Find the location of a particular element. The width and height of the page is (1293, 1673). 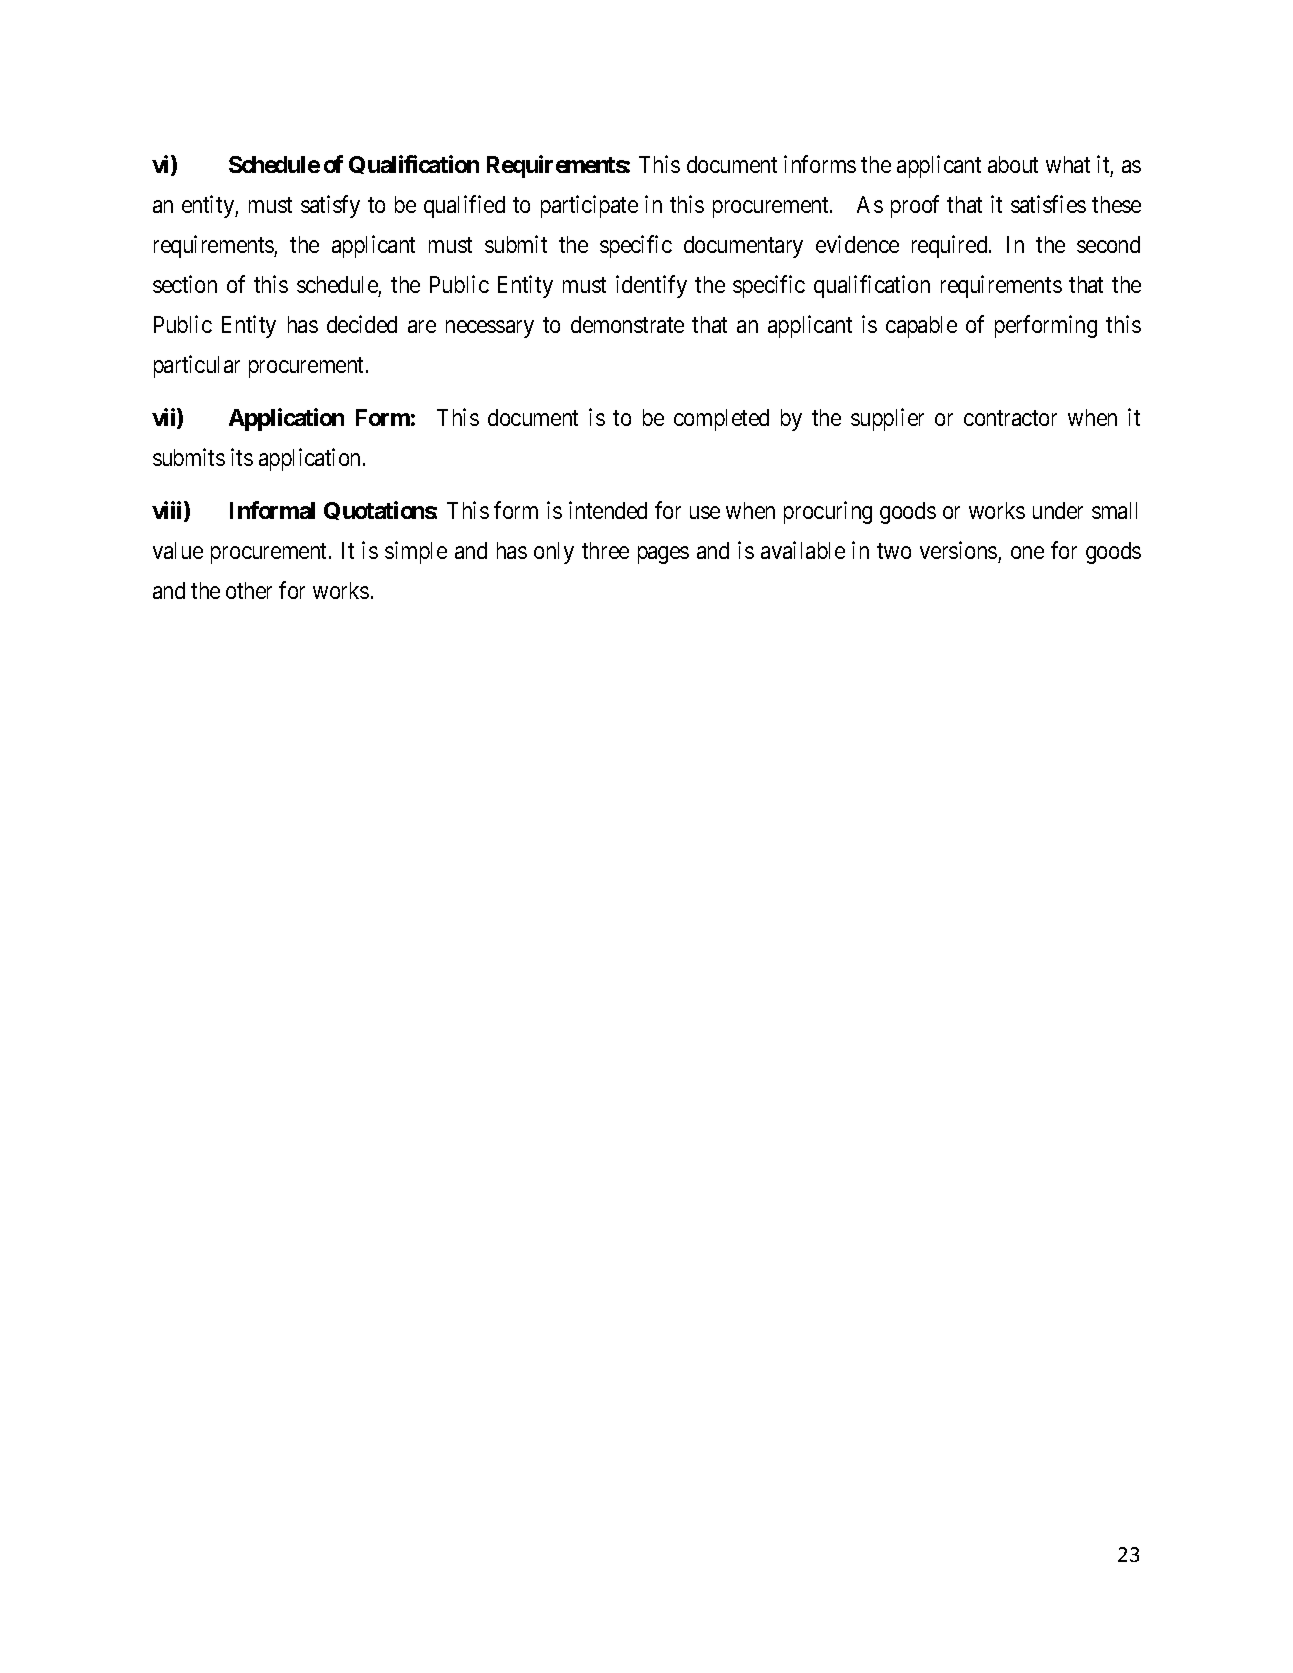

value is located at coordinates (178, 550).
